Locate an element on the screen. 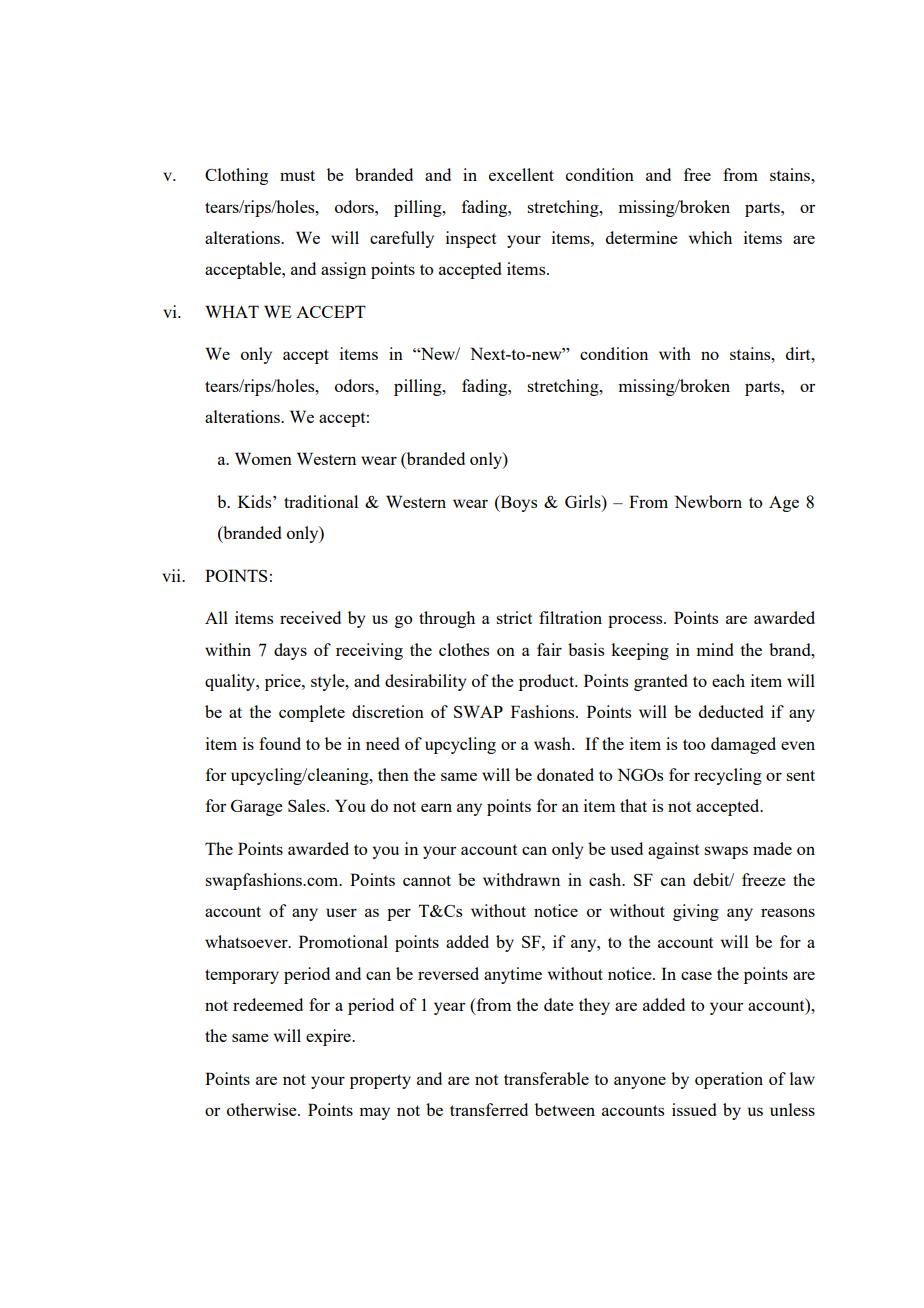 The width and height of the screenshot is (924, 1308). Clothing is located at coordinates (236, 176).
